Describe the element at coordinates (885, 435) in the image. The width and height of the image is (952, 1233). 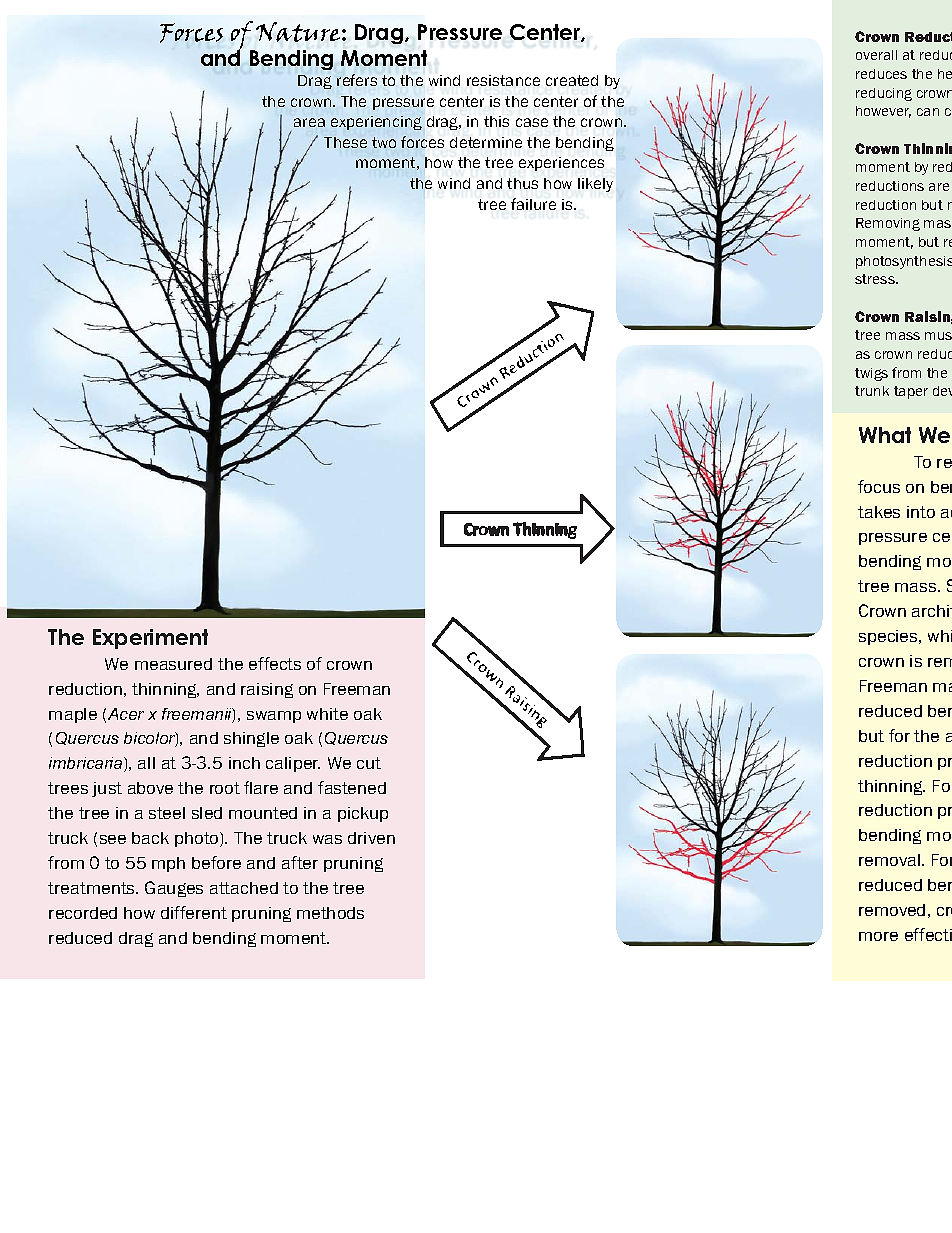
I see `What` at that location.
